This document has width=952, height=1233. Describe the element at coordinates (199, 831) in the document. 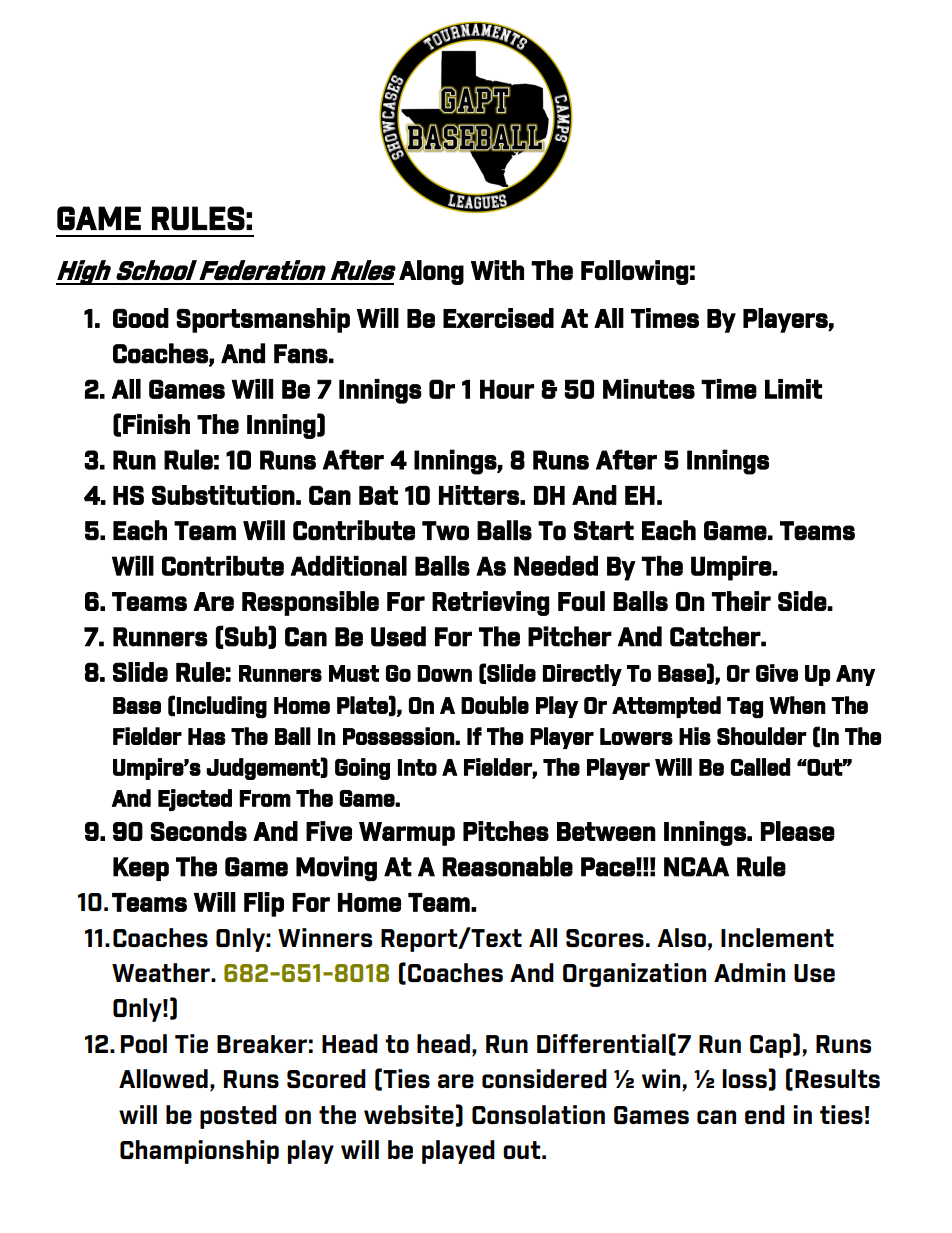

I see `Seconds` at that location.
